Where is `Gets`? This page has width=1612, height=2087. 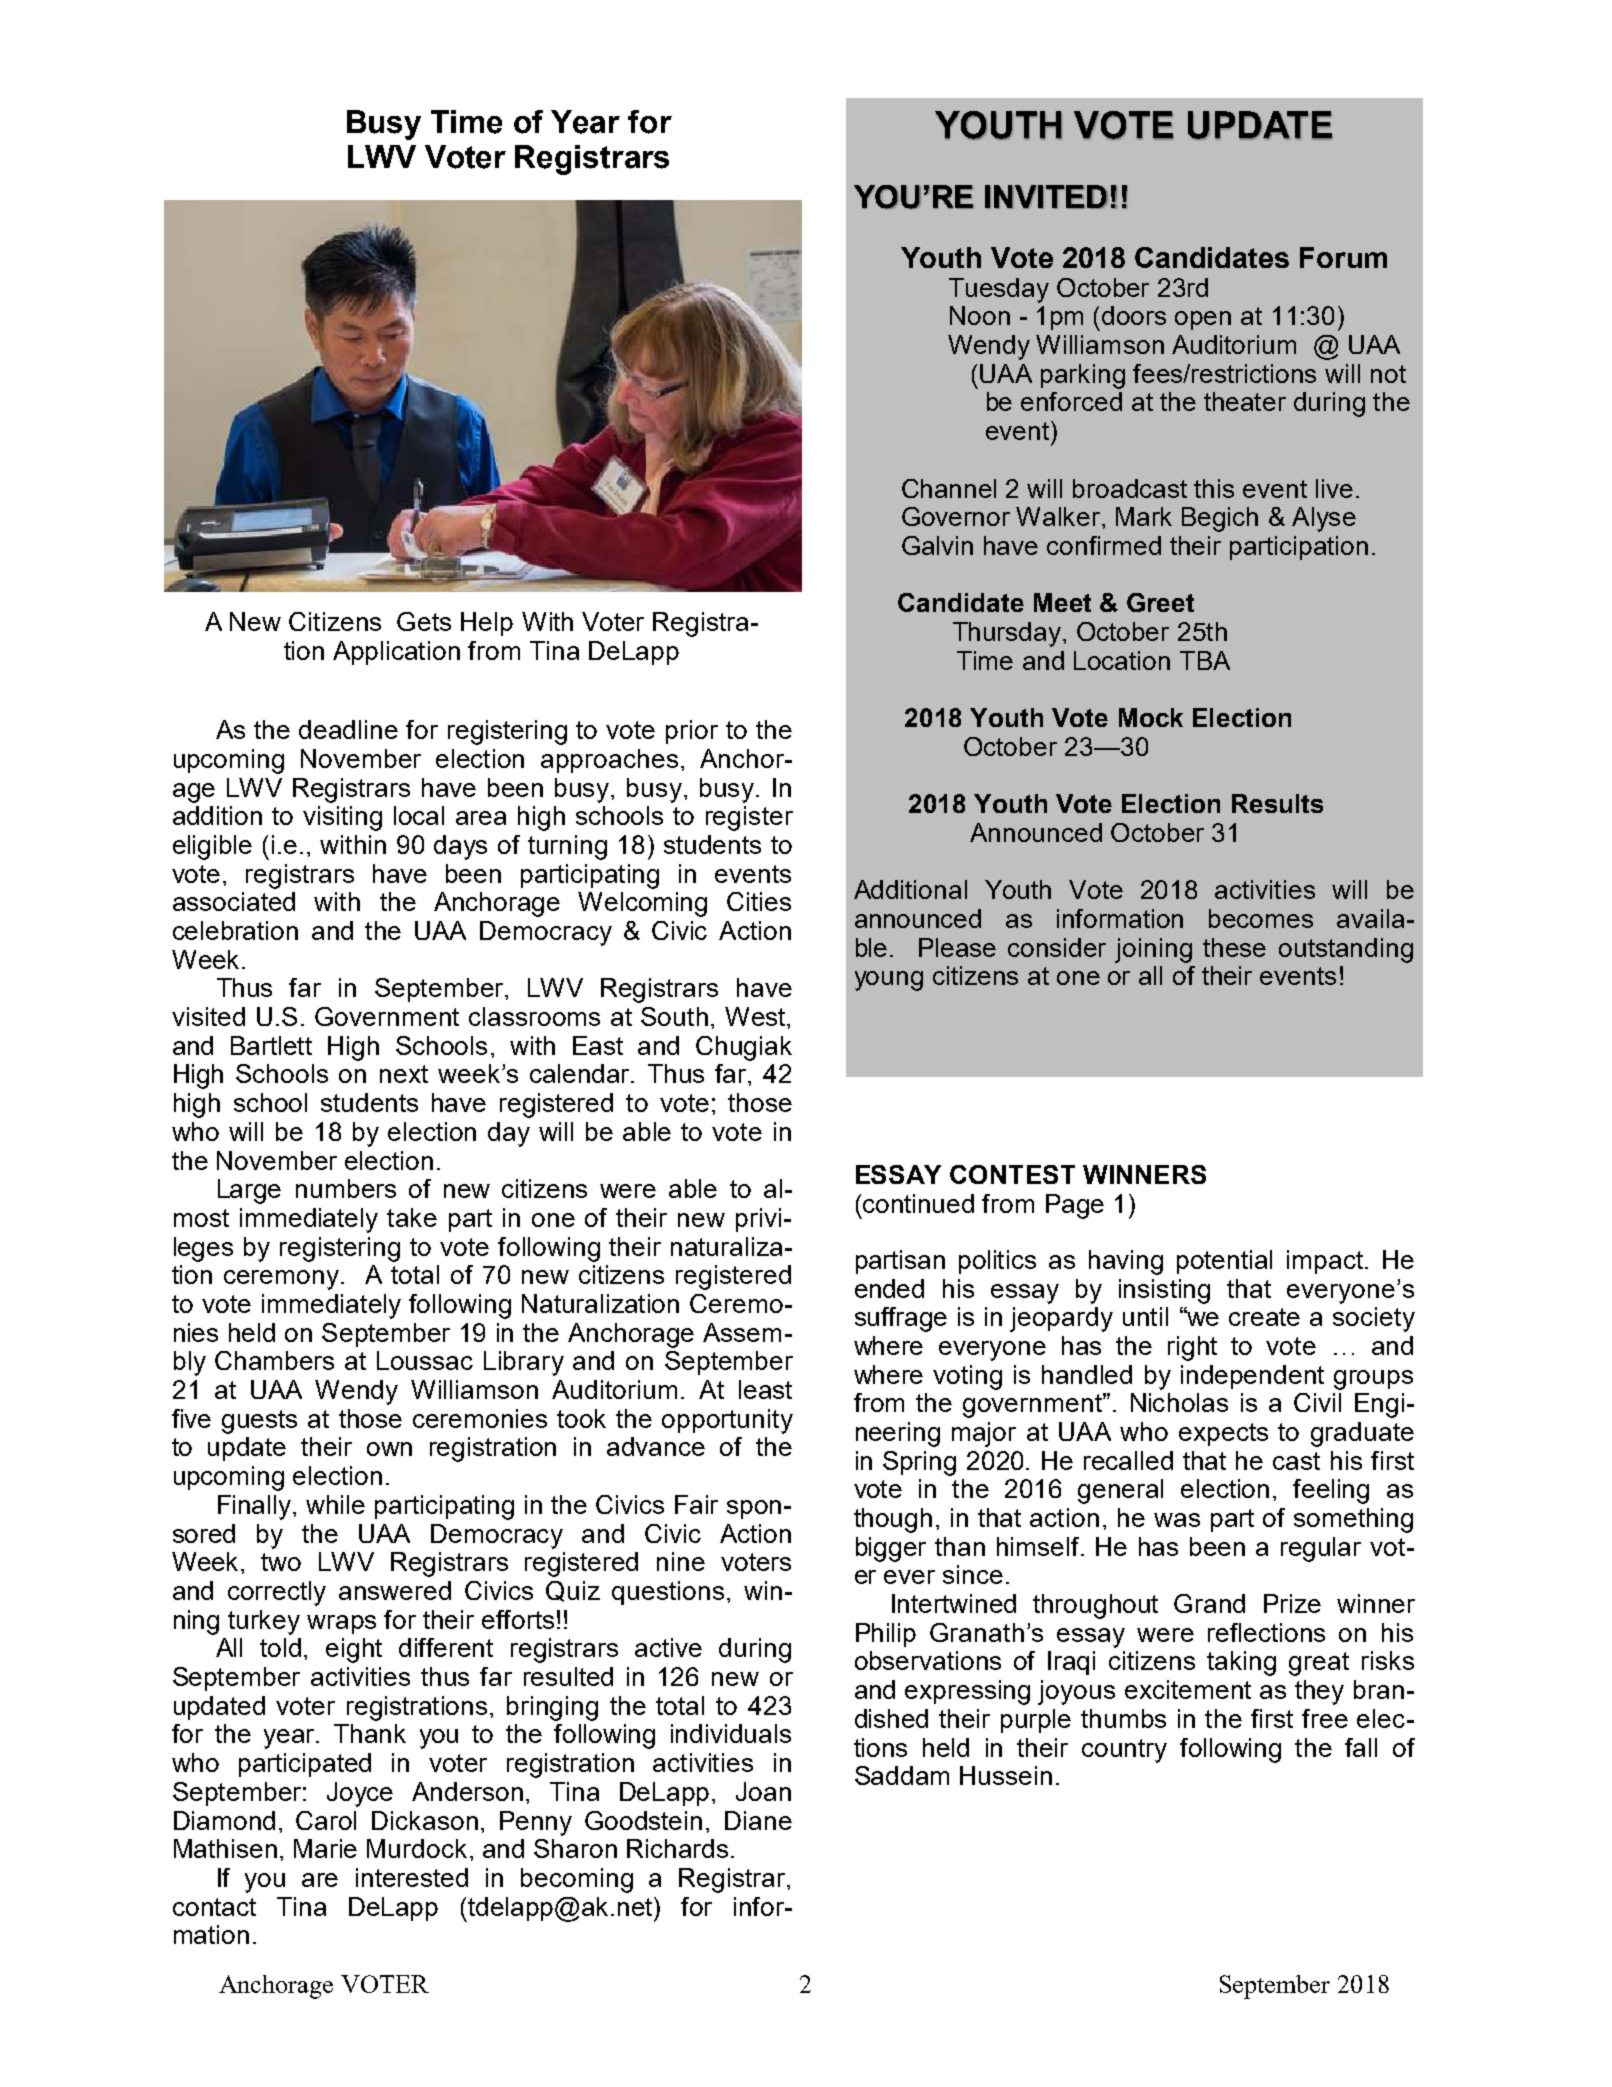 Gets is located at coordinates (424, 621).
